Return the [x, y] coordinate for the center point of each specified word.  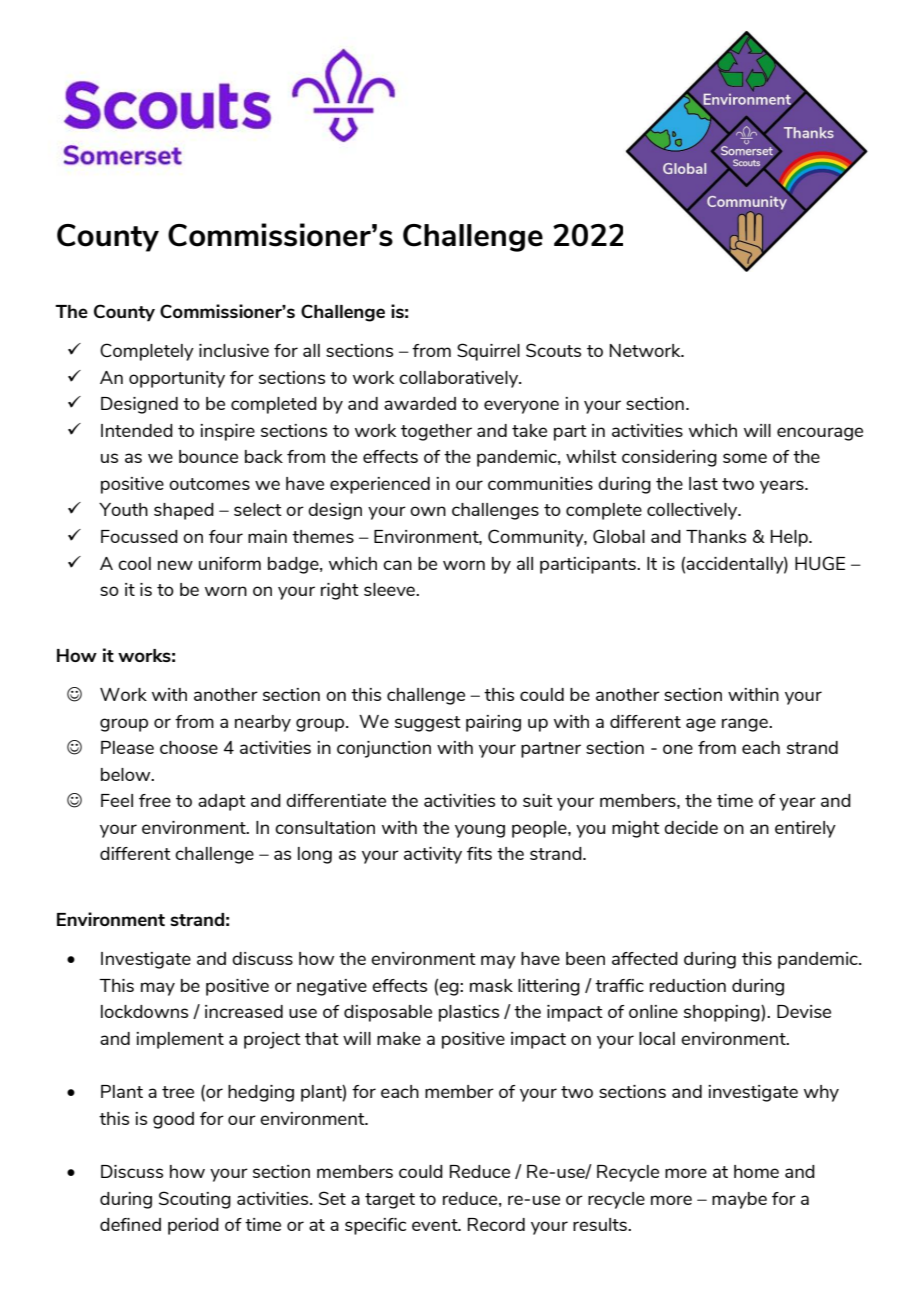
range [746, 725]
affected [645, 958]
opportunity [177, 379]
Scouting [195, 1200]
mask [491, 985]
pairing [493, 723]
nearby [263, 723]
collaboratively [460, 379]
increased [244, 1011]
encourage [820, 434]
